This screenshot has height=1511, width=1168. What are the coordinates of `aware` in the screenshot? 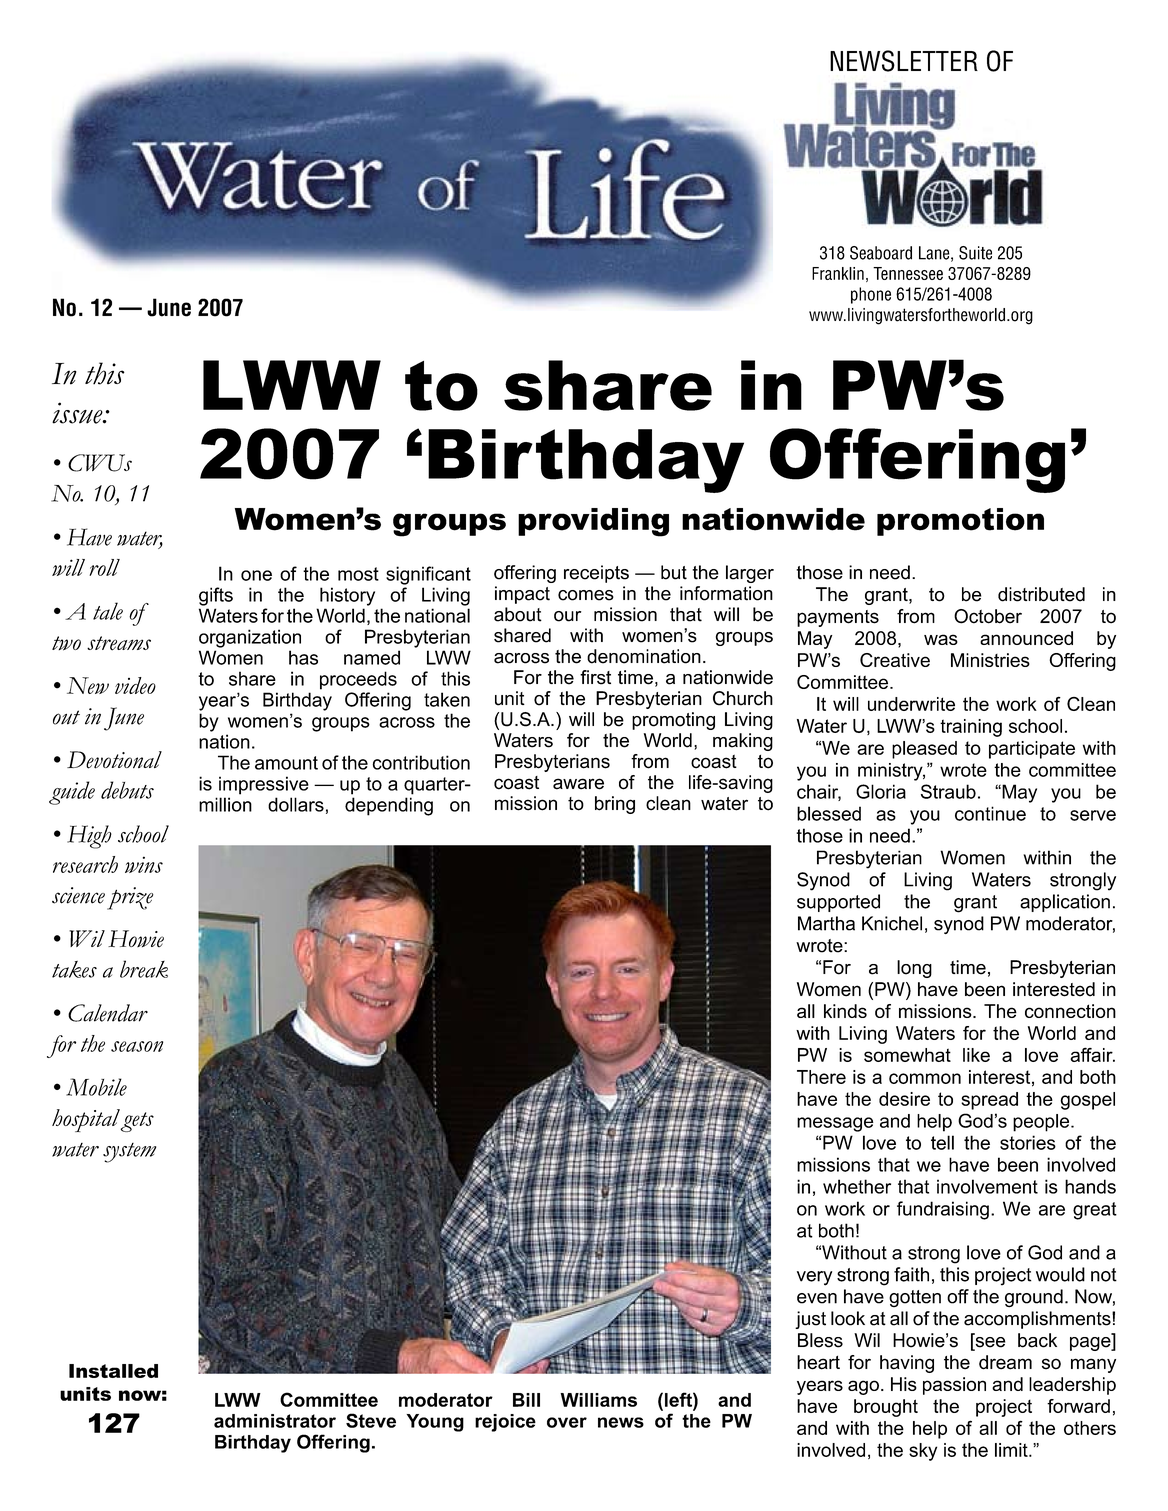 It's located at (578, 784).
